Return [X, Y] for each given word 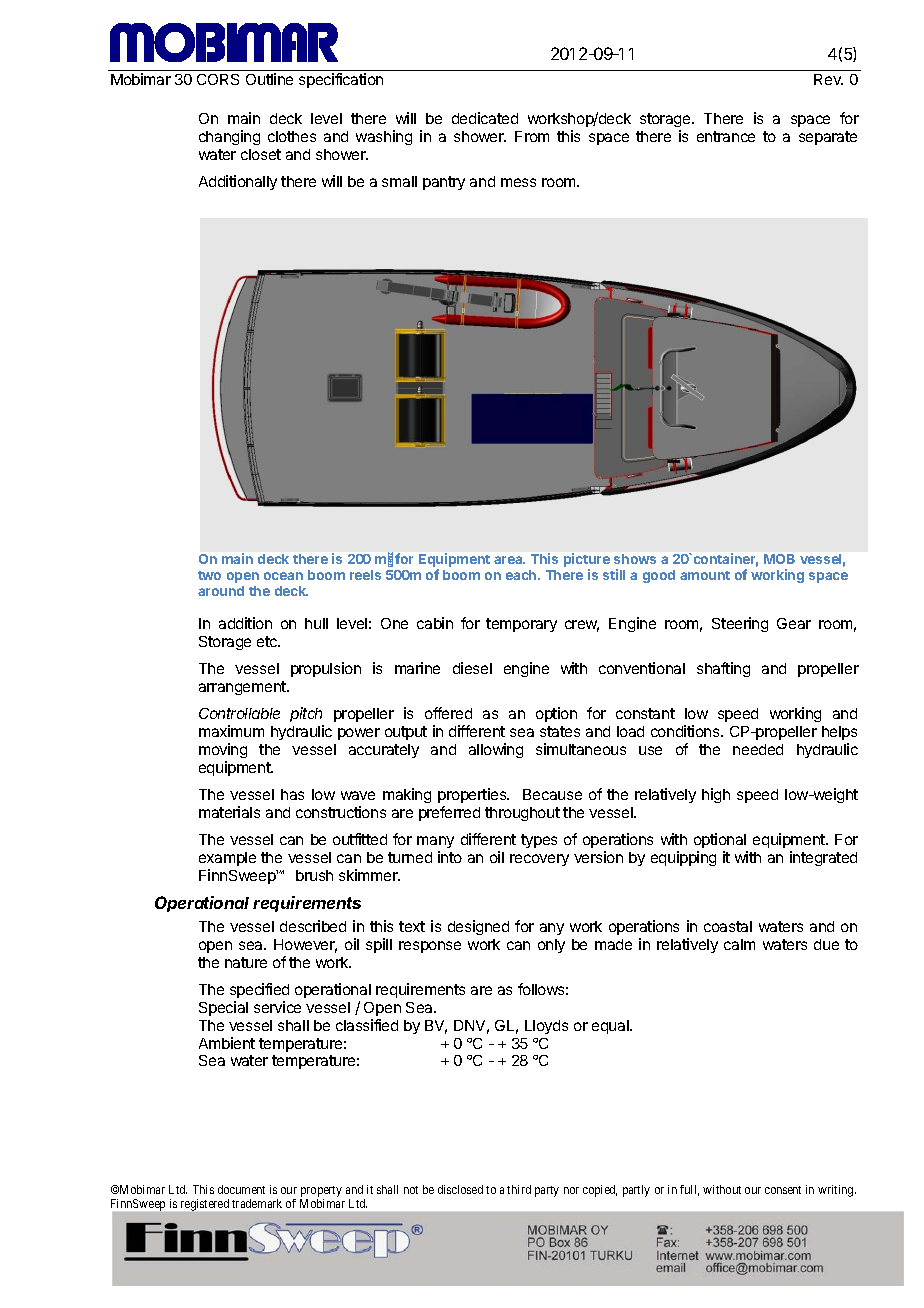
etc [268, 641]
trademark [257, 1203]
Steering [740, 624]
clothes [292, 136]
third [519, 1189]
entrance [726, 136]
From [532, 136]
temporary [521, 625]
